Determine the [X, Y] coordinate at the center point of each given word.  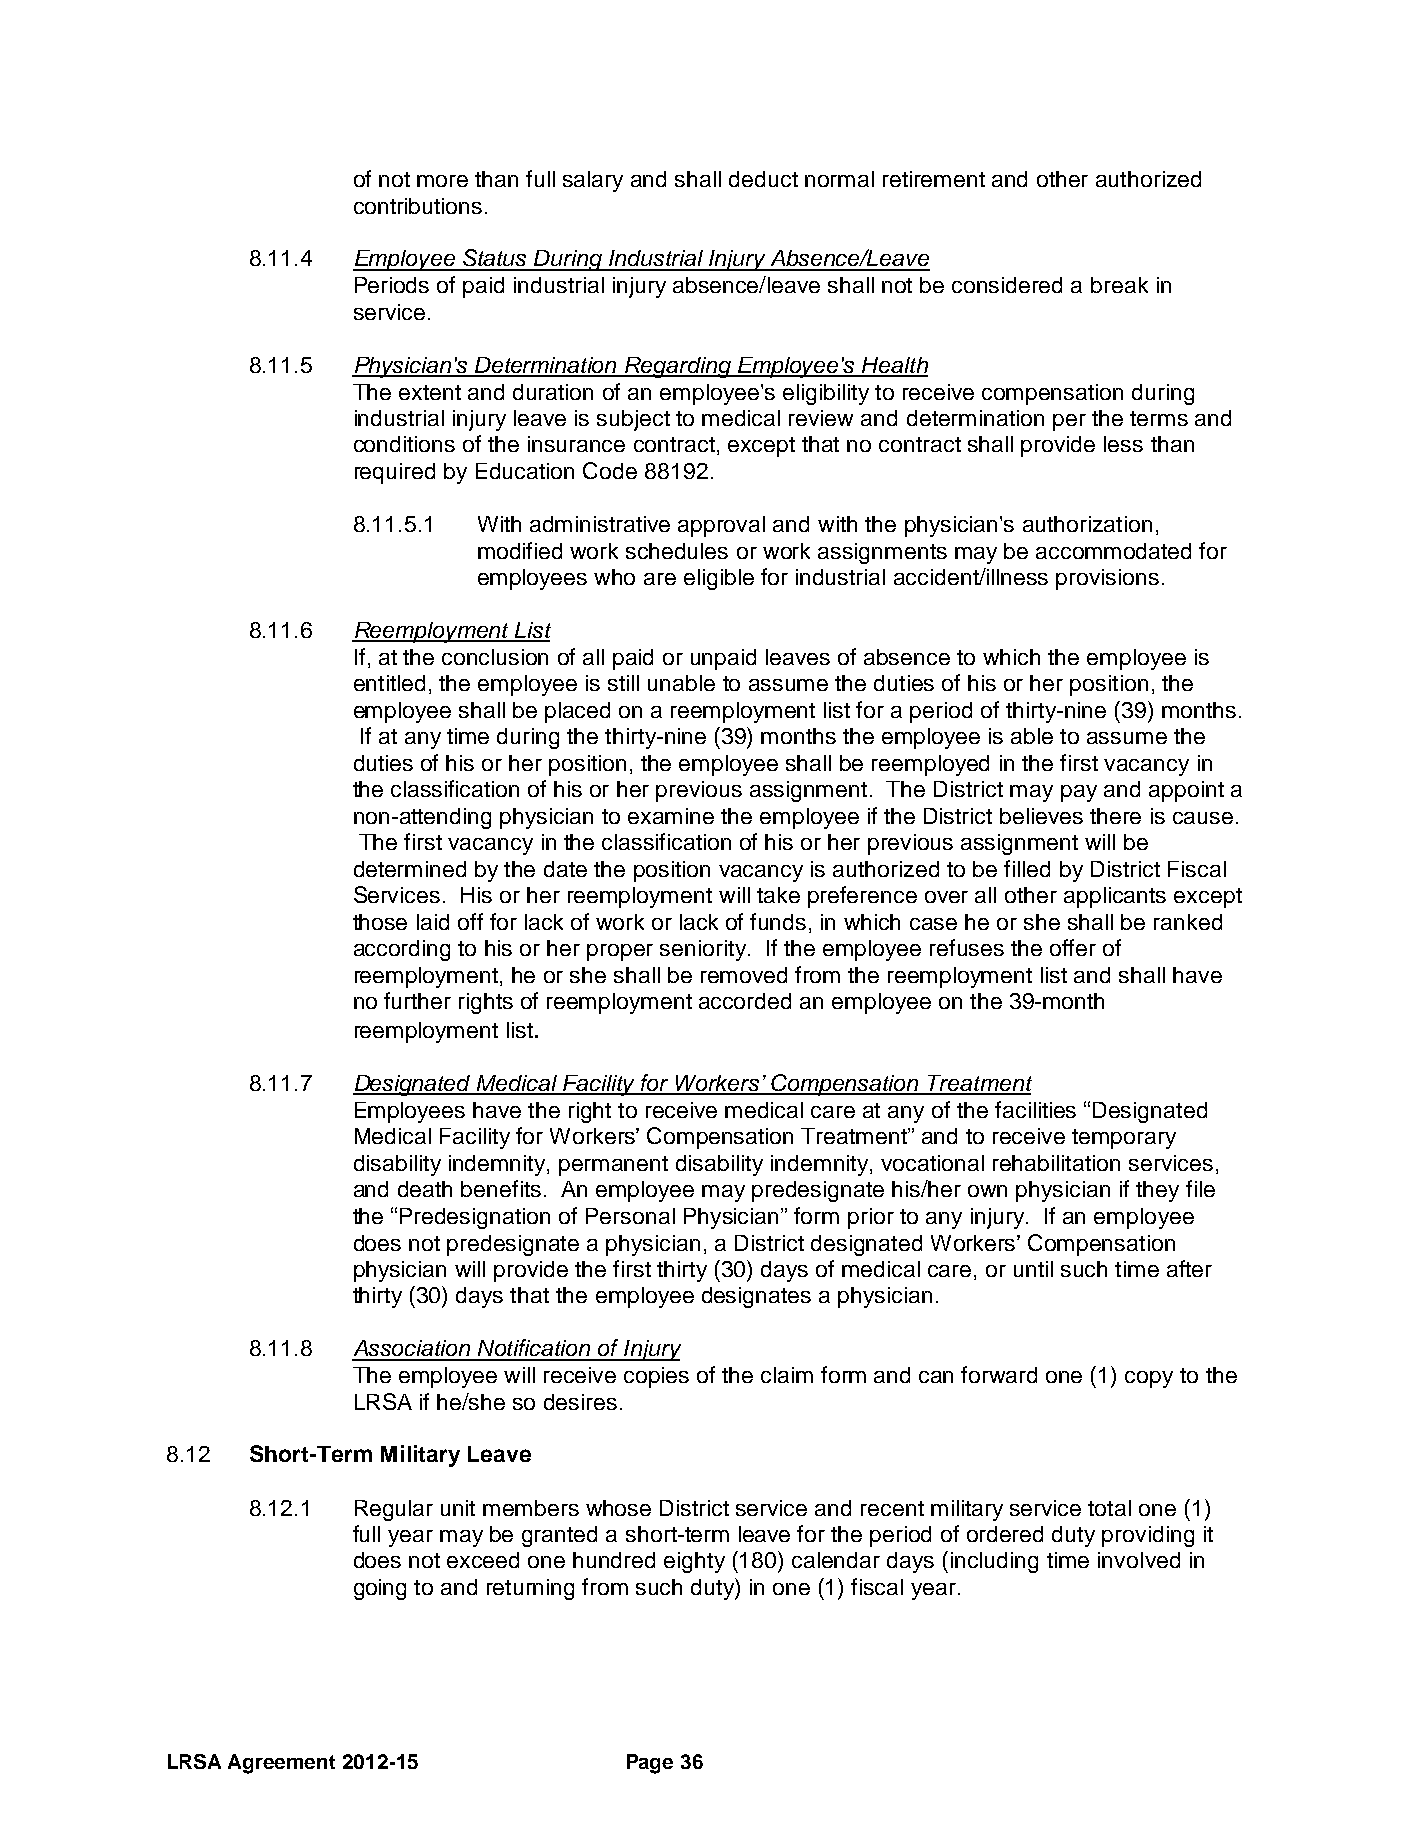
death [425, 1189]
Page [650, 1764]
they [1157, 1191]
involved [1139, 1560]
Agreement [281, 1764]
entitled [389, 683]
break [1119, 285]
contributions [418, 206]
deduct [763, 179]
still [623, 683]
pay [1079, 793]
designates [756, 1297]
